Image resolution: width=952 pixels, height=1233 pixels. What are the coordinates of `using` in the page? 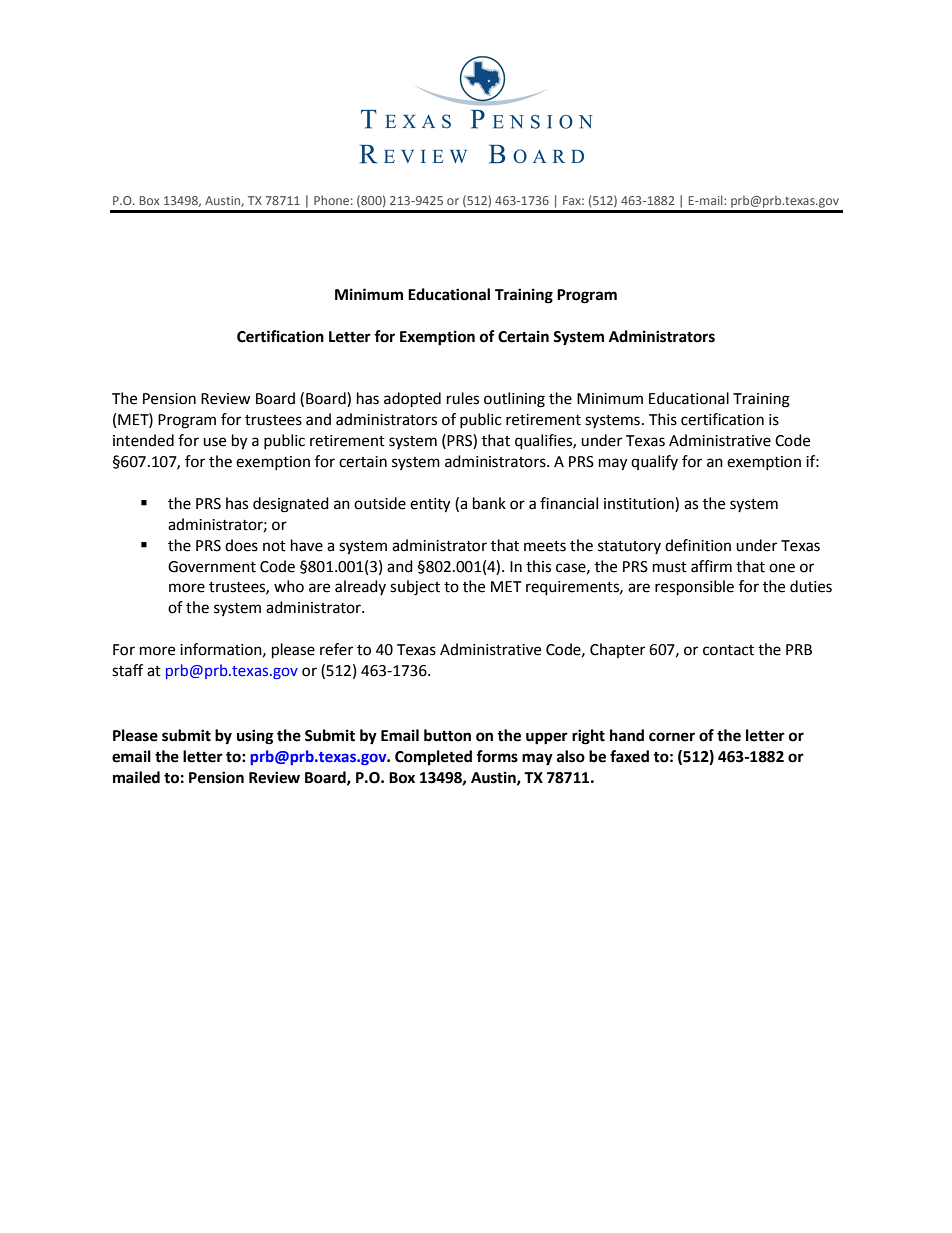 It's located at (255, 737).
